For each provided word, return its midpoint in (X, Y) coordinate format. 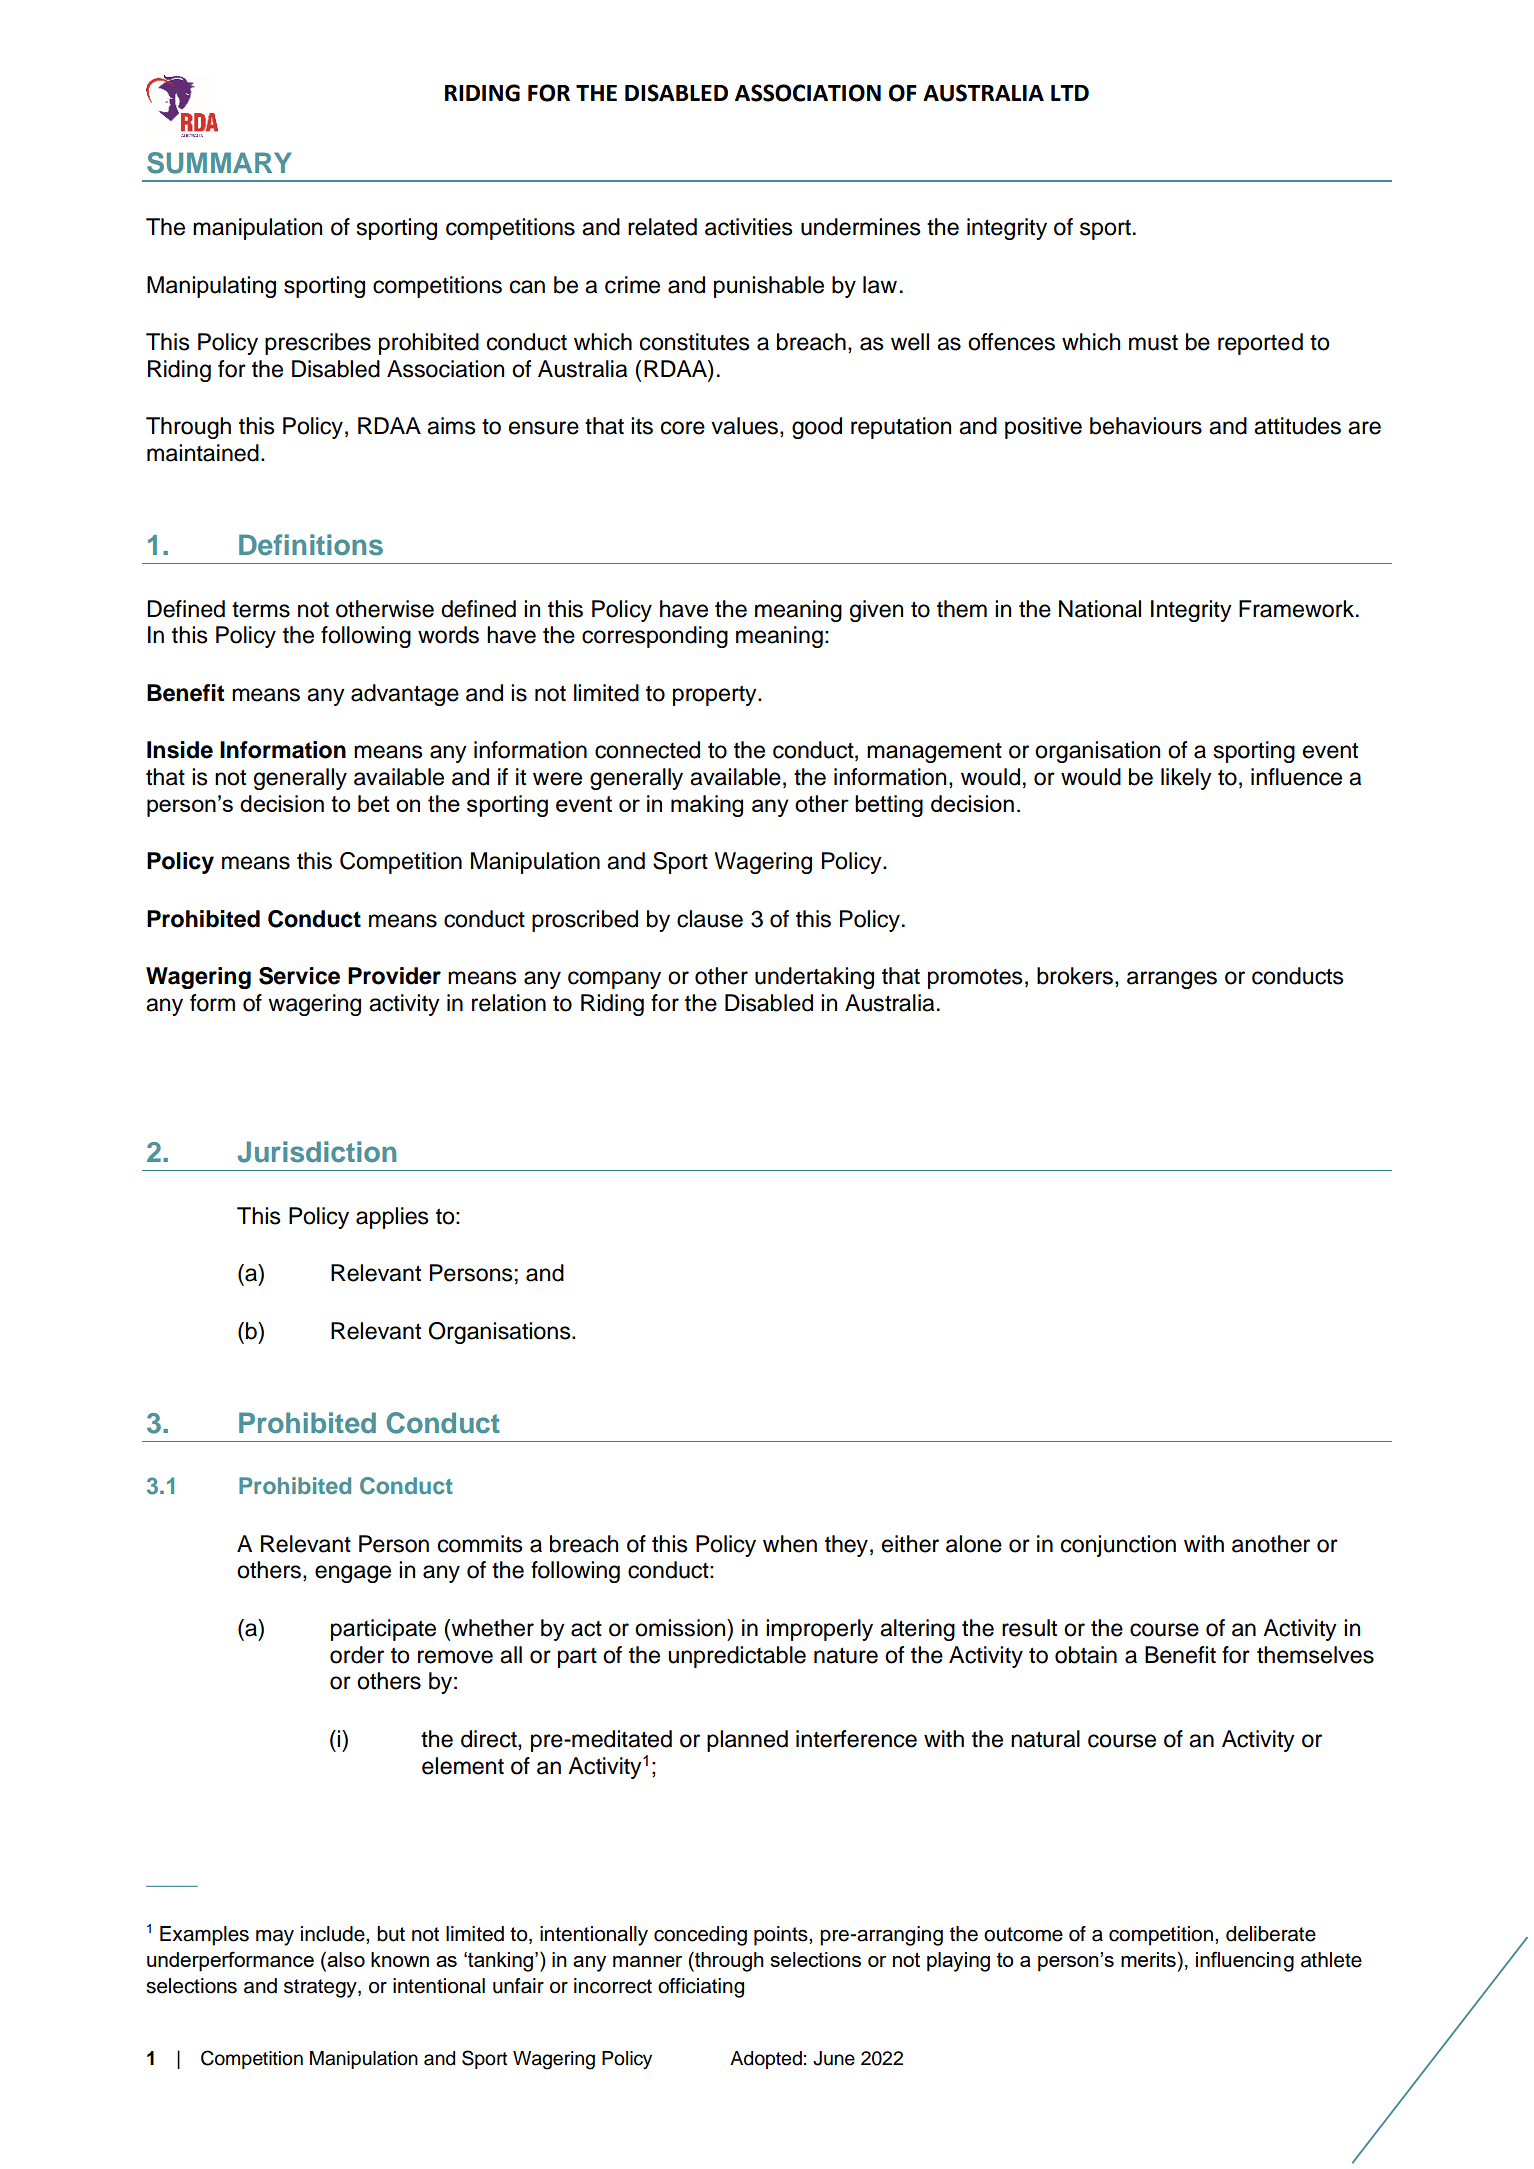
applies (392, 1218)
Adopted (766, 2060)
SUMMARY (219, 163)
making (707, 806)
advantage (405, 695)
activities (748, 227)
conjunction (1118, 1546)
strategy (321, 1988)
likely (1186, 779)
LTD (1070, 93)
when (790, 1544)
